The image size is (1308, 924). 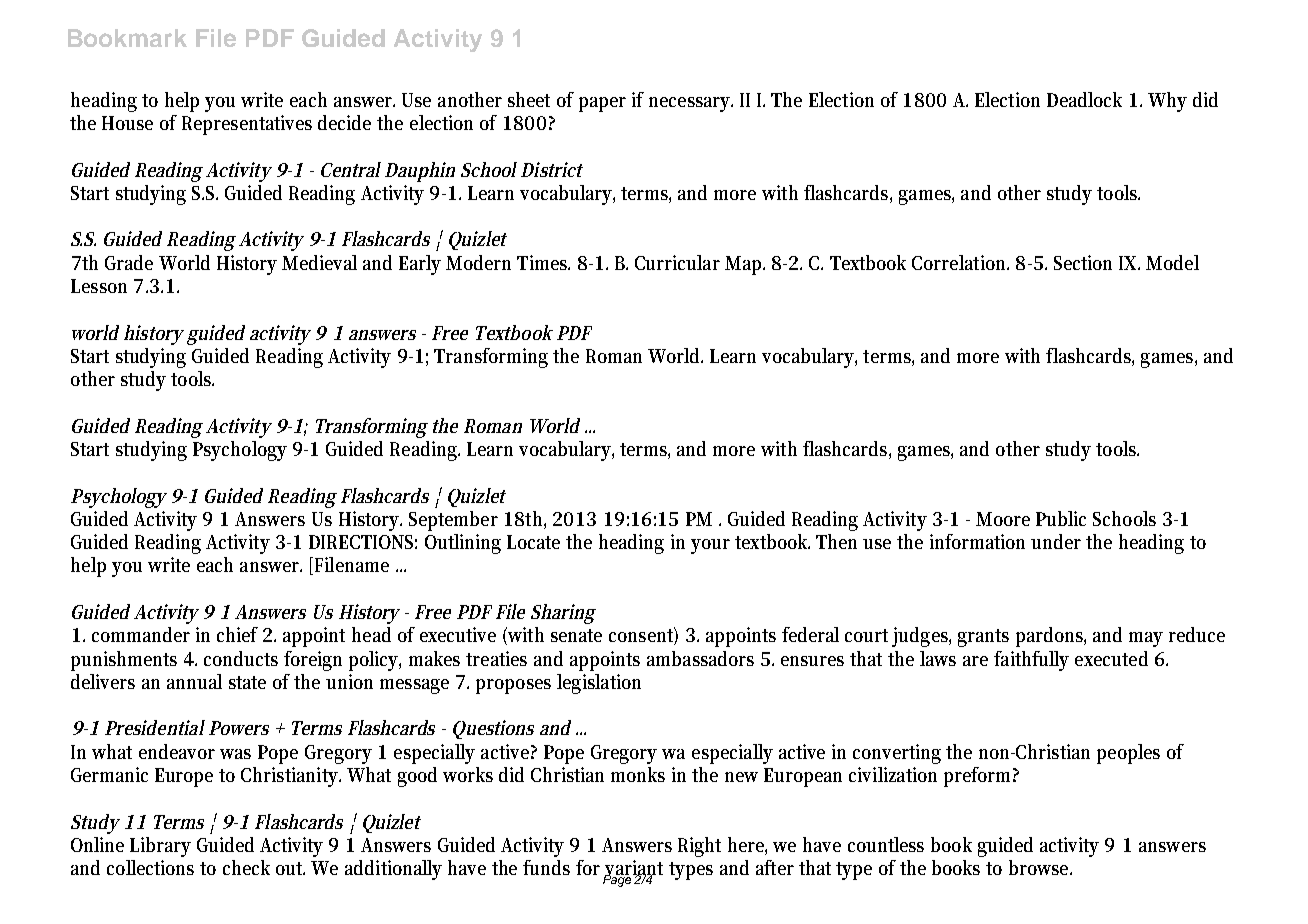 What do you see at coordinates (710, 546) in the screenshot?
I see `your` at bounding box center [710, 546].
